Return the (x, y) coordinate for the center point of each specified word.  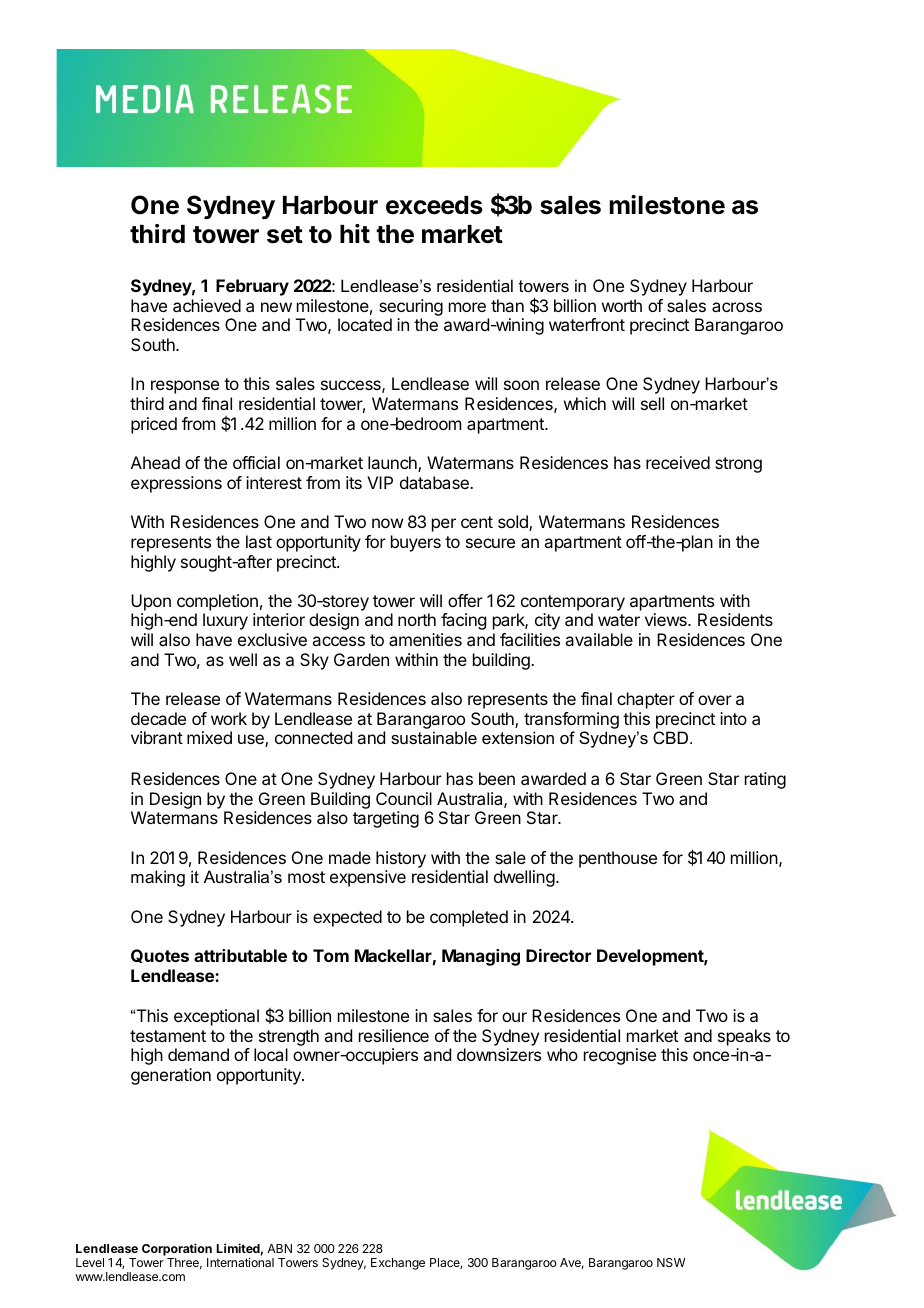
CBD (672, 737)
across (737, 307)
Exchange (398, 1264)
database (435, 482)
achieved (207, 305)
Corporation (177, 1249)
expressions (176, 484)
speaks (744, 1037)
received (678, 462)
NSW (671, 1262)
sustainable (434, 737)
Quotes (160, 956)
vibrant (157, 737)
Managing (481, 957)
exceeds (434, 205)
